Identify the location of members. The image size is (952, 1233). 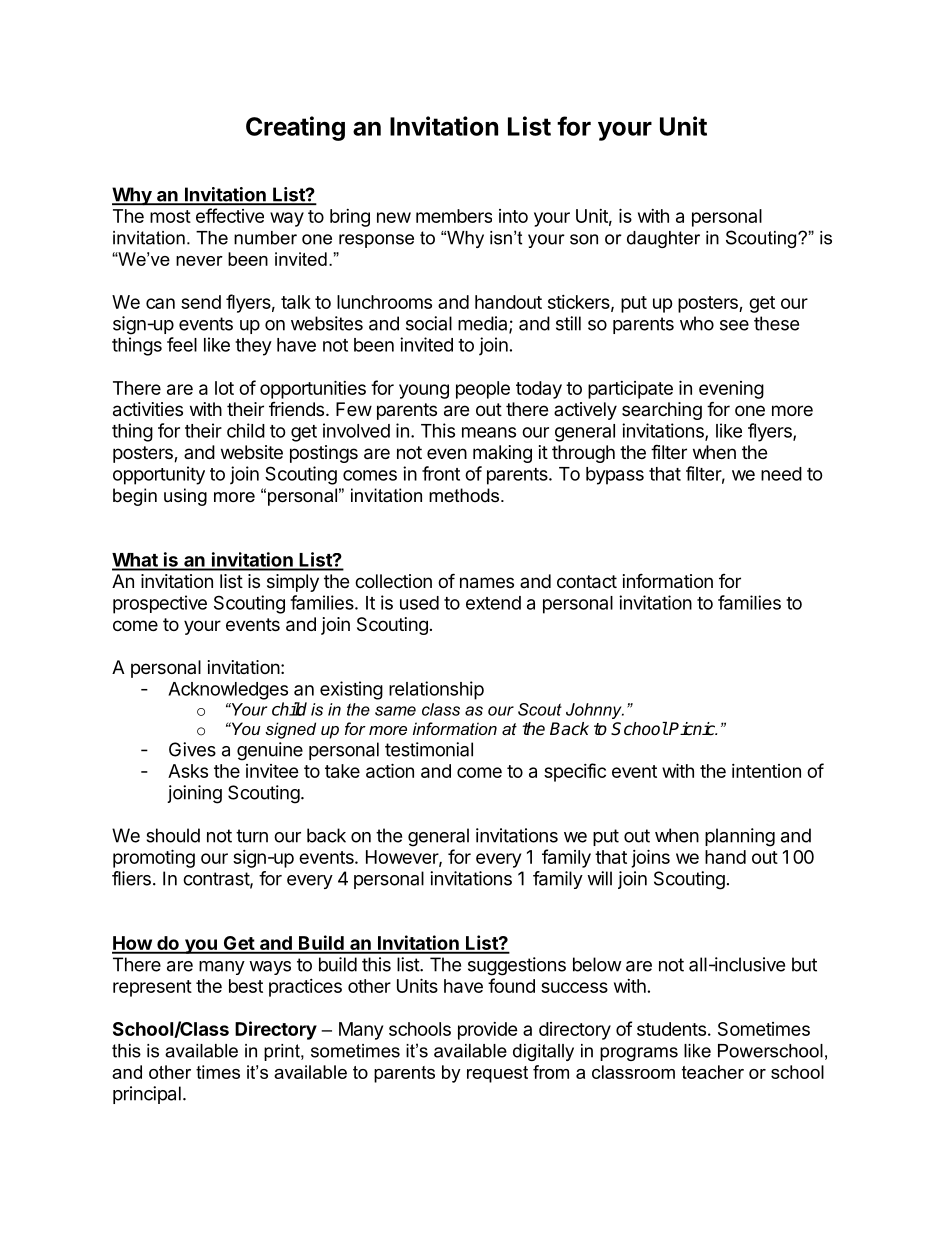
(454, 216).
